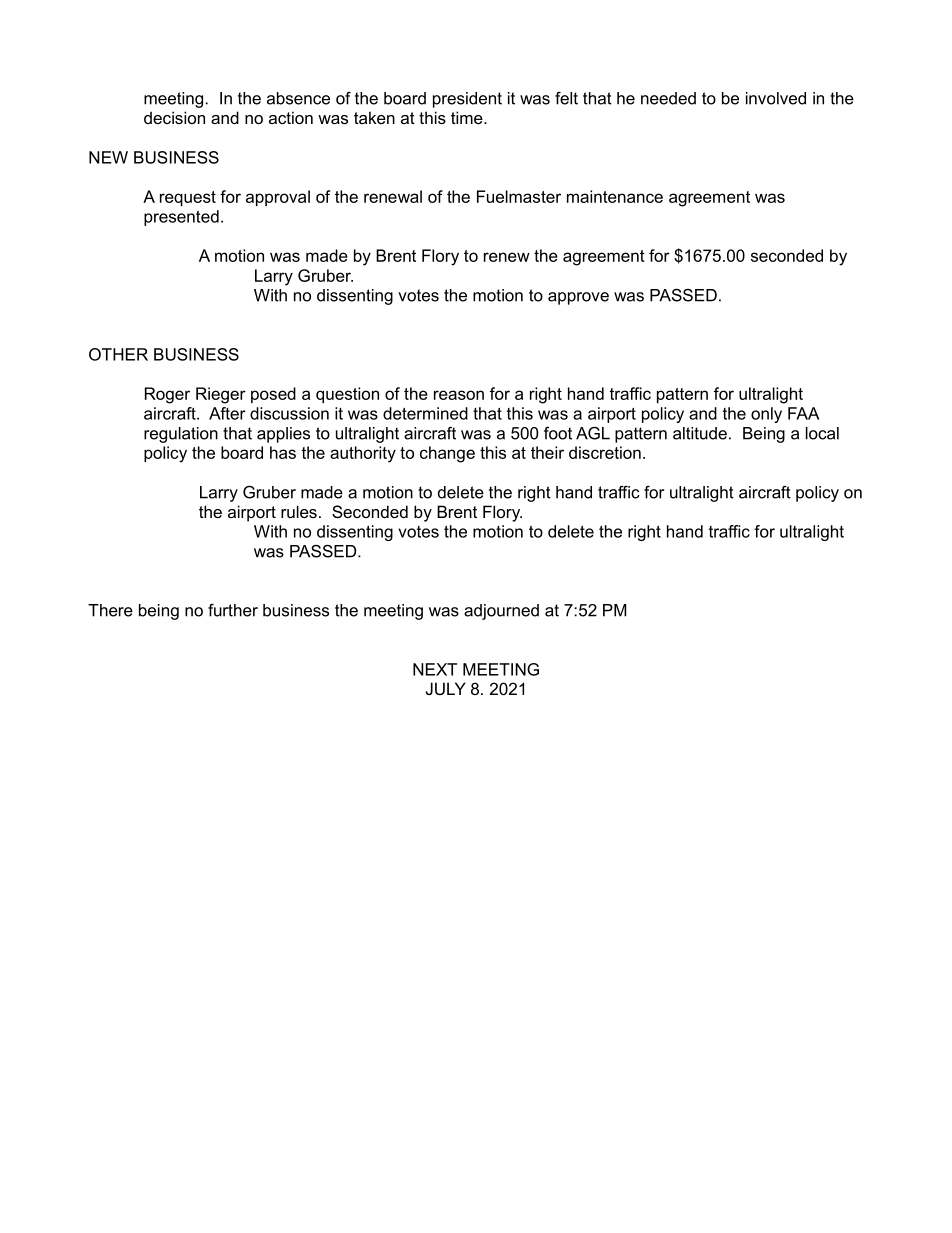 The image size is (952, 1233). I want to click on NEXT, so click(435, 669).
